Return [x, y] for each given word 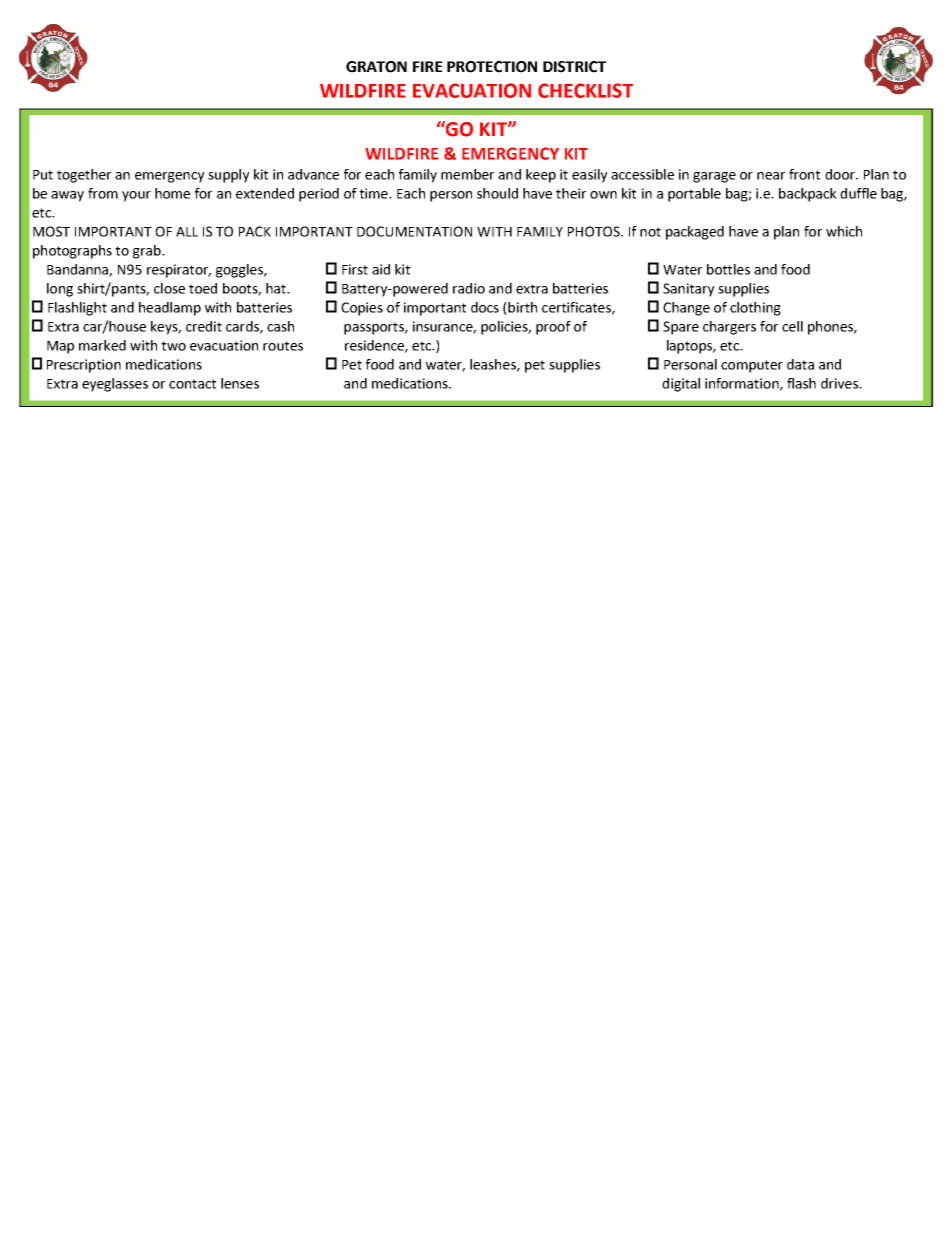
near [771, 176]
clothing [755, 309]
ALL [187, 232]
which [844, 231]
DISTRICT [574, 67]
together [84, 176]
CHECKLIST [585, 90]
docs [485, 307]
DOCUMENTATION [414, 231]
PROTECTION [492, 67]
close [169, 288]
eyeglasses [115, 385]
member [467, 174]
